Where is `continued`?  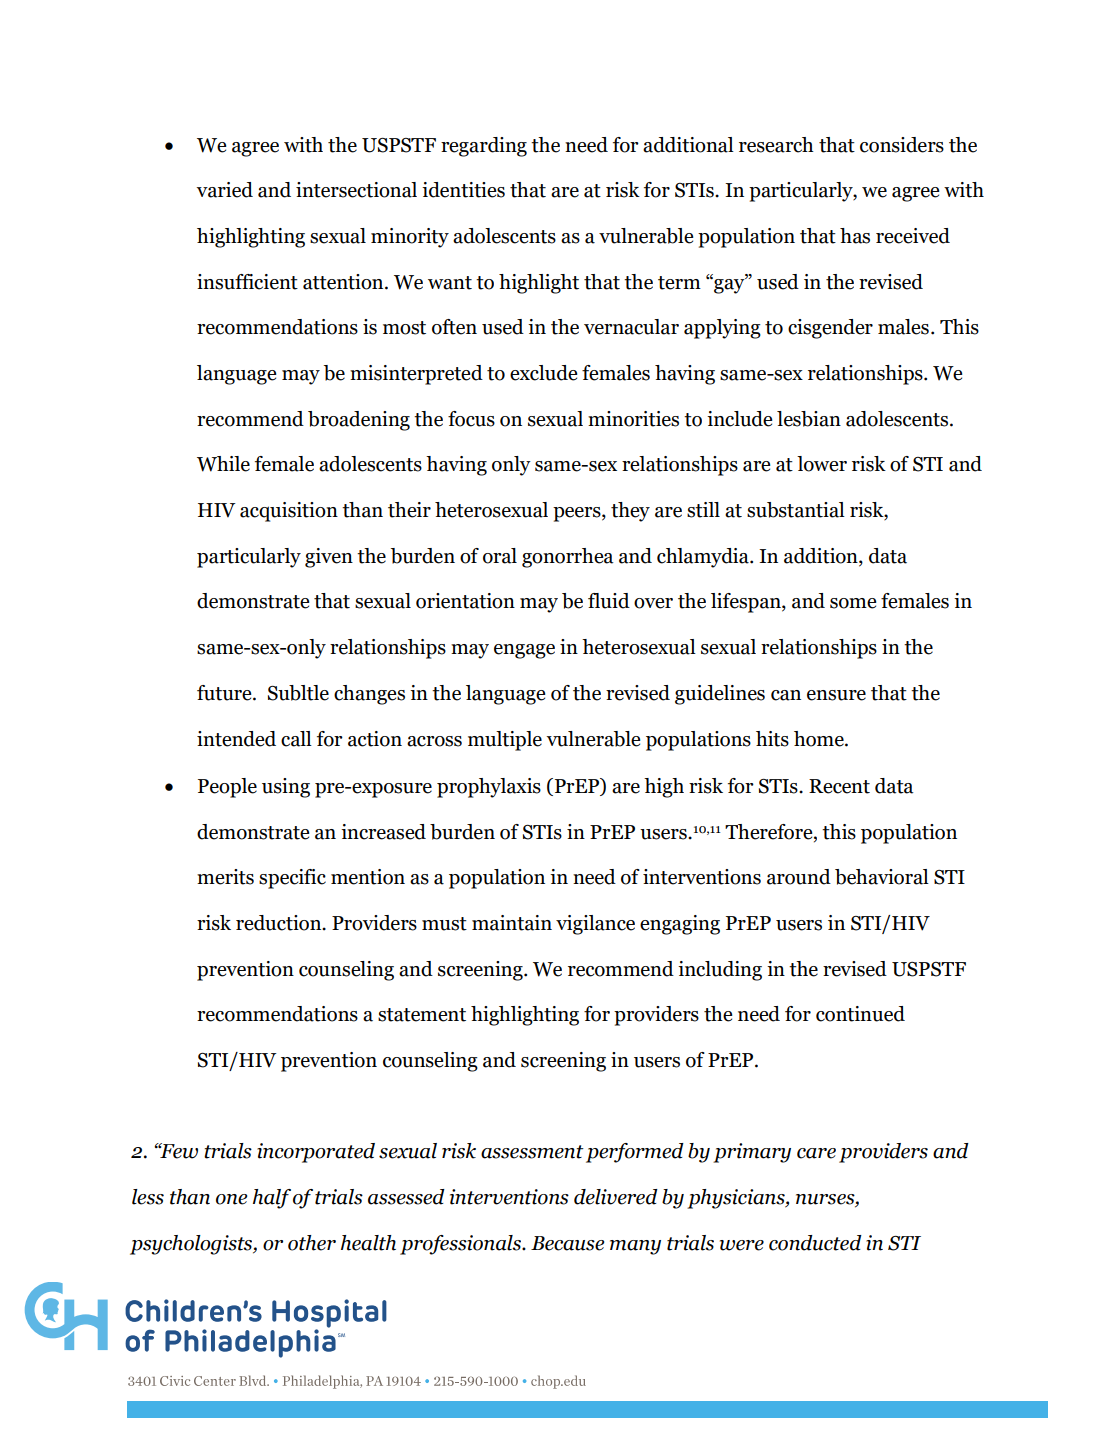
continued is located at coordinates (860, 1014).
